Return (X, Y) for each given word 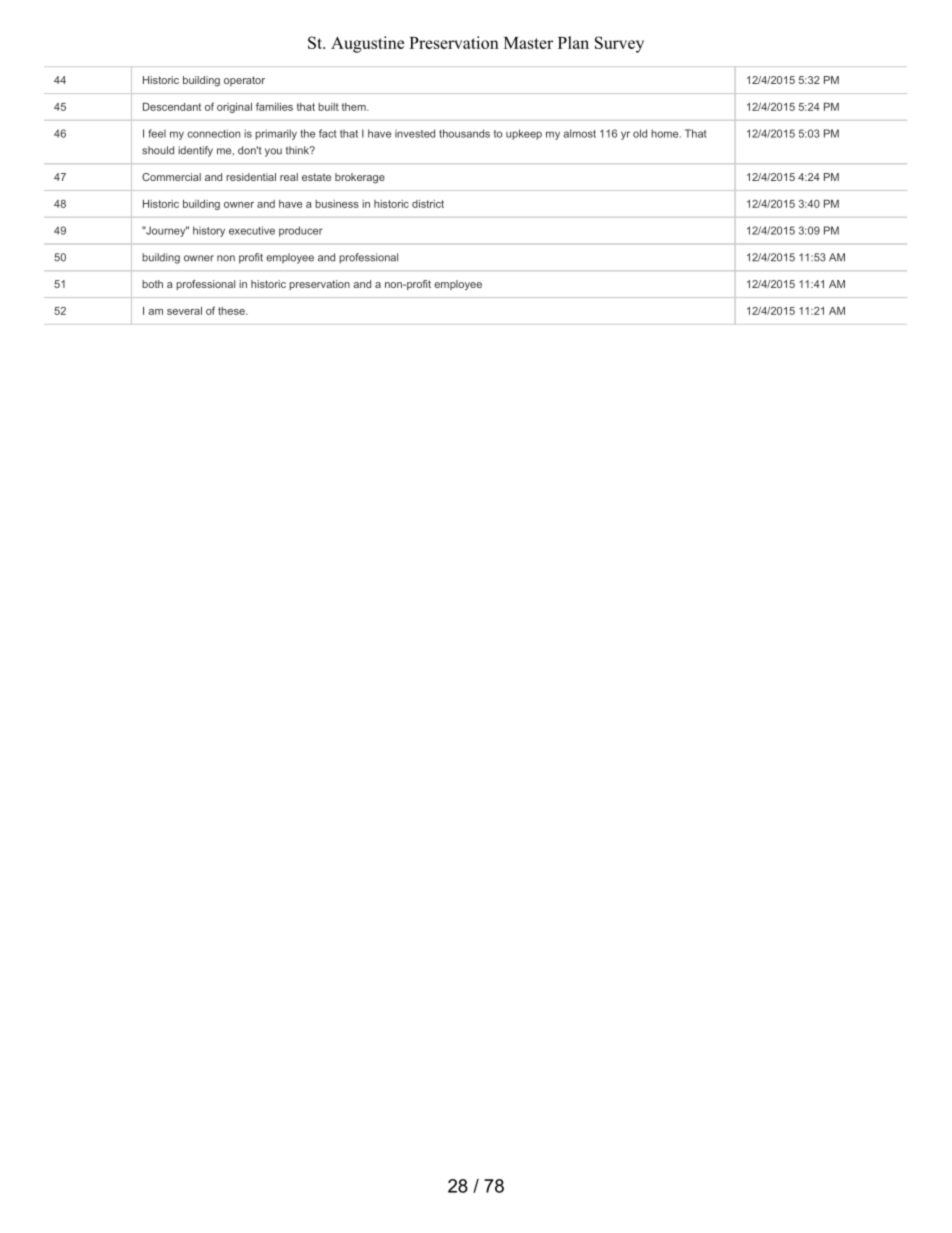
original (234, 108)
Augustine (367, 44)
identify (195, 151)
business (337, 204)
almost (580, 133)
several (184, 311)
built (328, 107)
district (428, 204)
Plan (573, 42)
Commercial (171, 177)
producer (301, 231)
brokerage (360, 178)
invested (415, 133)
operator (244, 81)
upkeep (524, 134)
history (209, 231)
